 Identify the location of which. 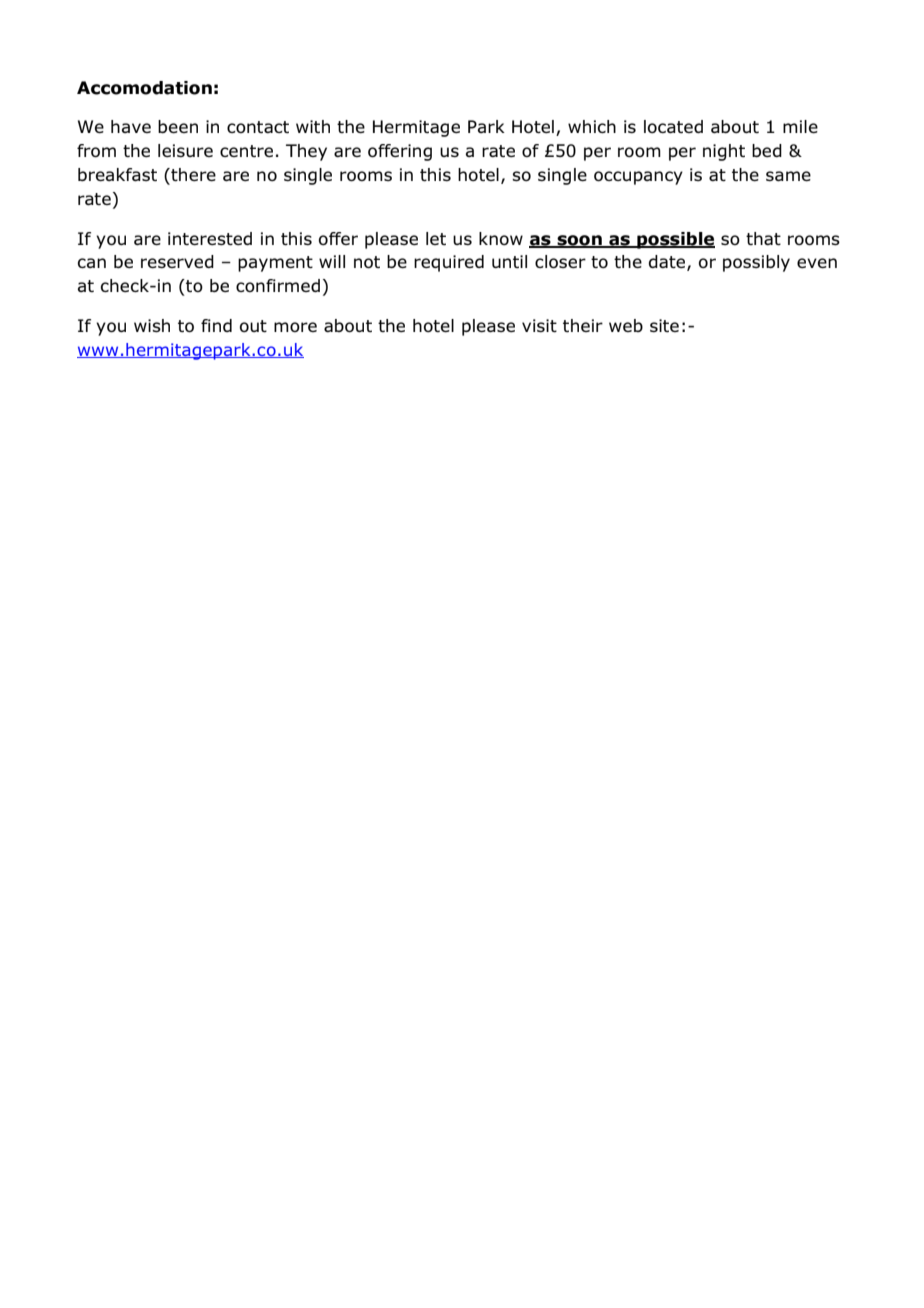
(592, 126).
